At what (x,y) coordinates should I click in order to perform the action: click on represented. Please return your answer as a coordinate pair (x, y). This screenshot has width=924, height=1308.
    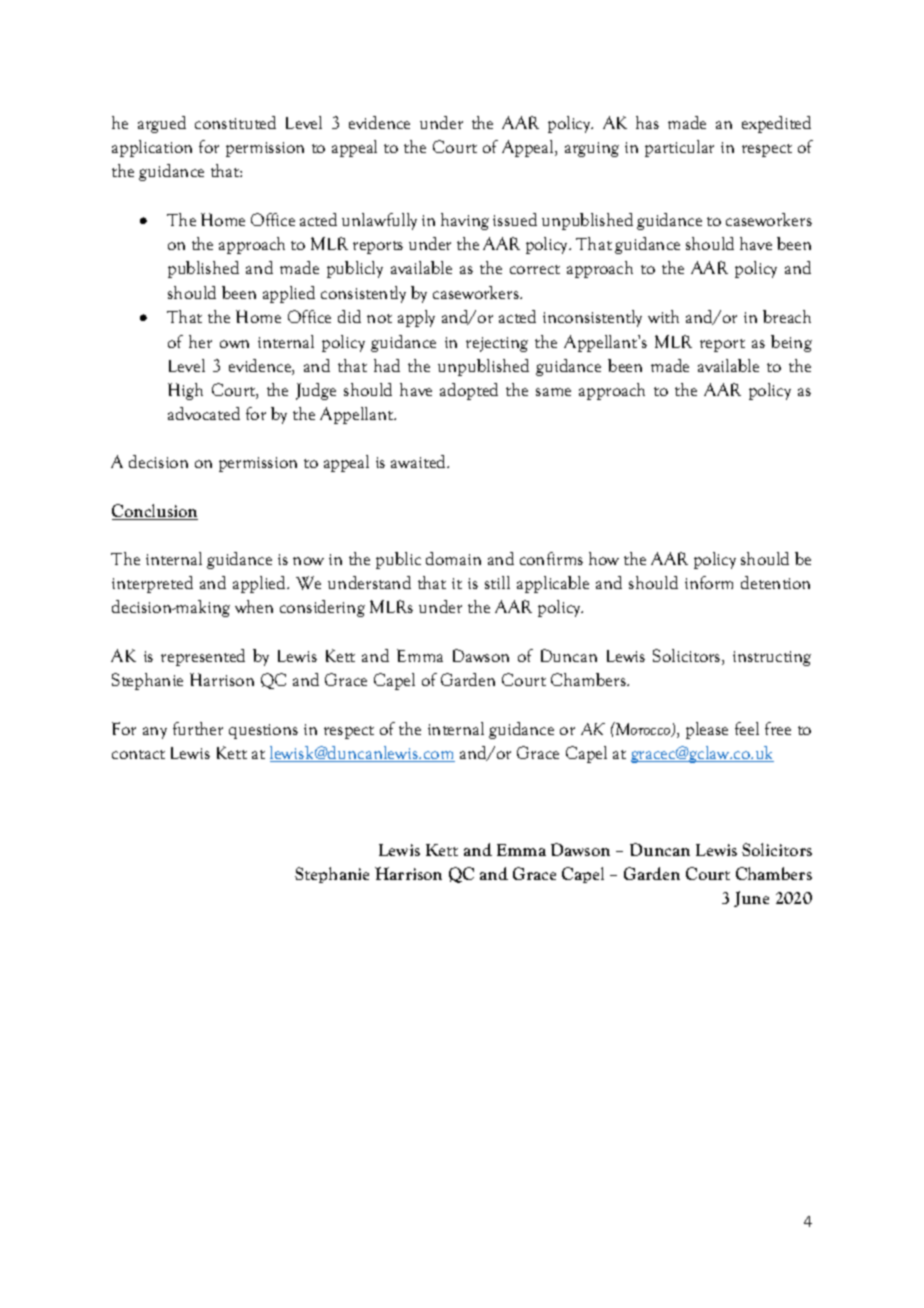
    Looking at the image, I should click on (203, 657).
